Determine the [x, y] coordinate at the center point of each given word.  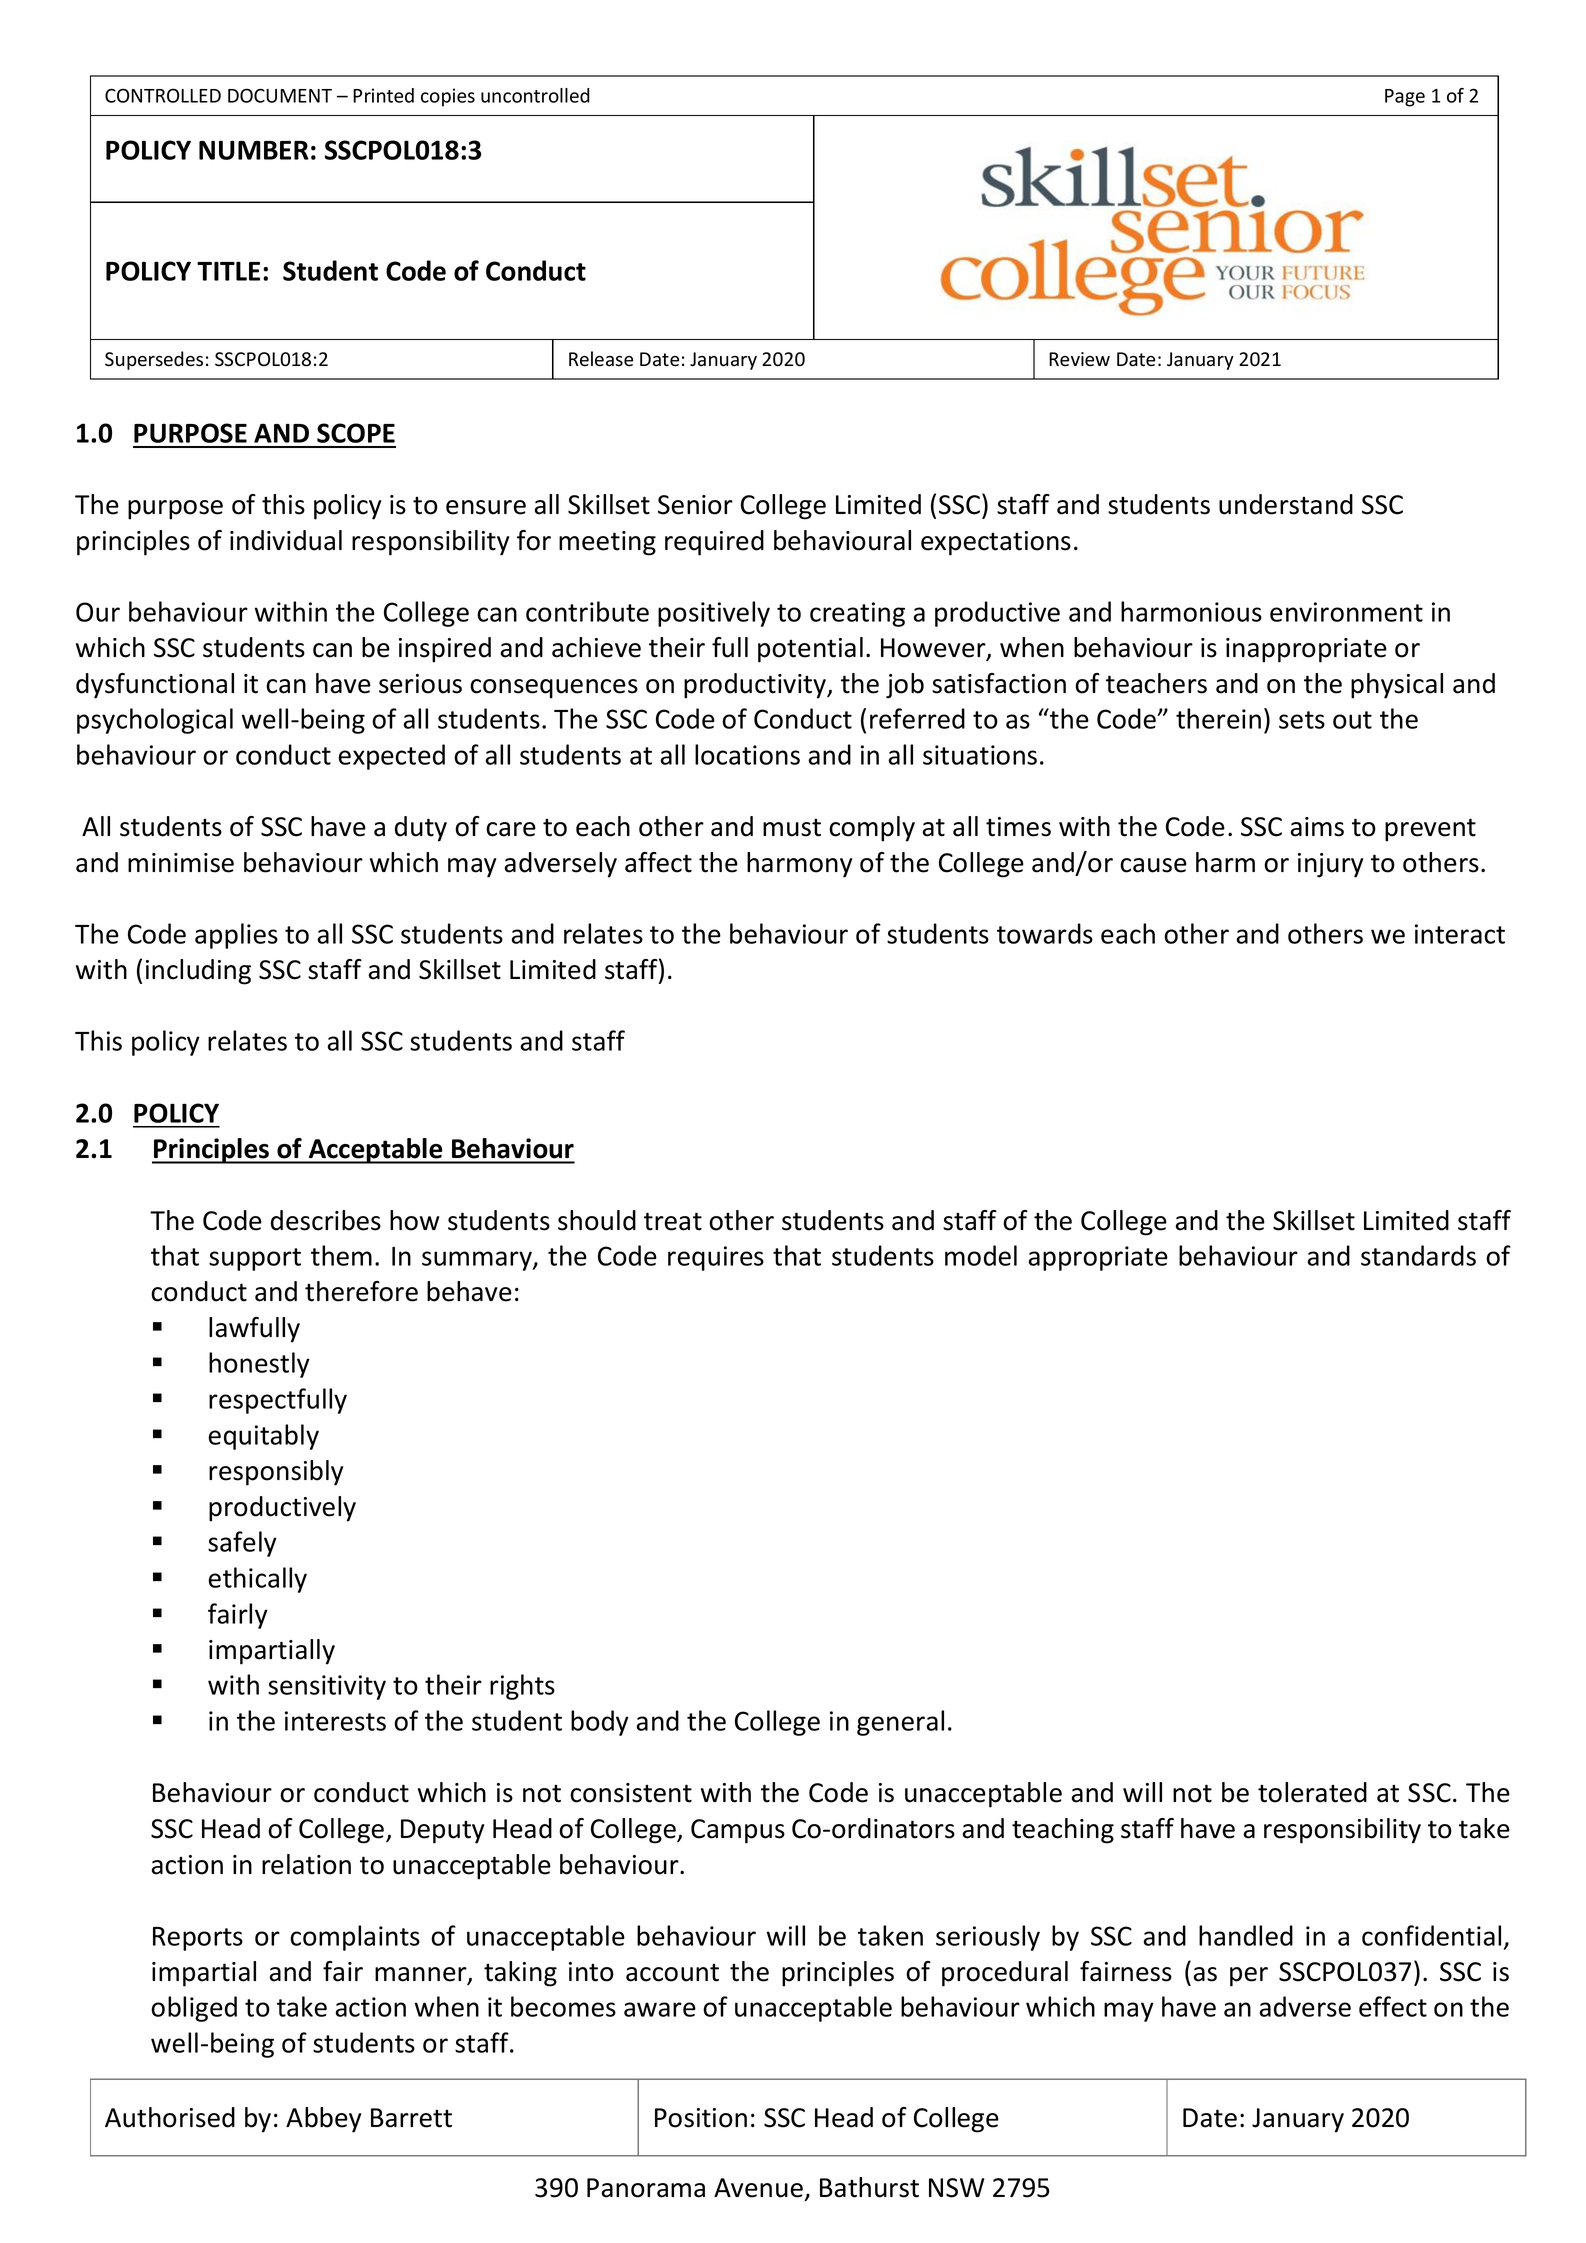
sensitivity [327, 1687]
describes [326, 1220]
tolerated [1312, 1792]
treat [673, 1221]
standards [1418, 1255]
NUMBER [254, 150]
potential [810, 650]
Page [1405, 98]
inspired [445, 650]
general [900, 1723]
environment [1346, 612]
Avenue [758, 2188]
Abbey [323, 2120]
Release [601, 359]
